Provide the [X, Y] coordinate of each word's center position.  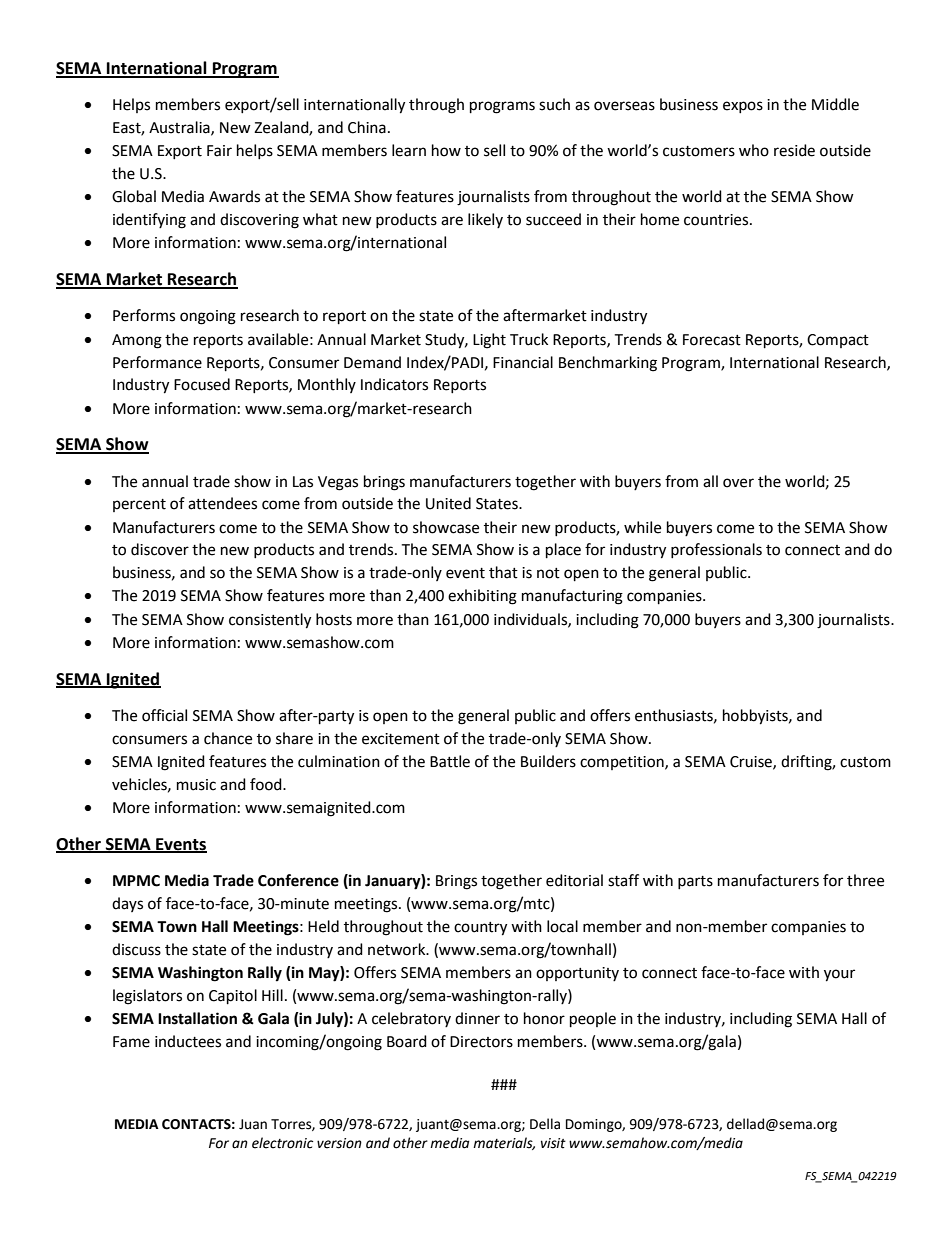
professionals [716, 550]
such [554, 104]
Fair [219, 151]
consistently [270, 621]
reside [794, 150]
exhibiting [482, 597]
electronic [282, 1143]
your [839, 975]
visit [553, 1143]
